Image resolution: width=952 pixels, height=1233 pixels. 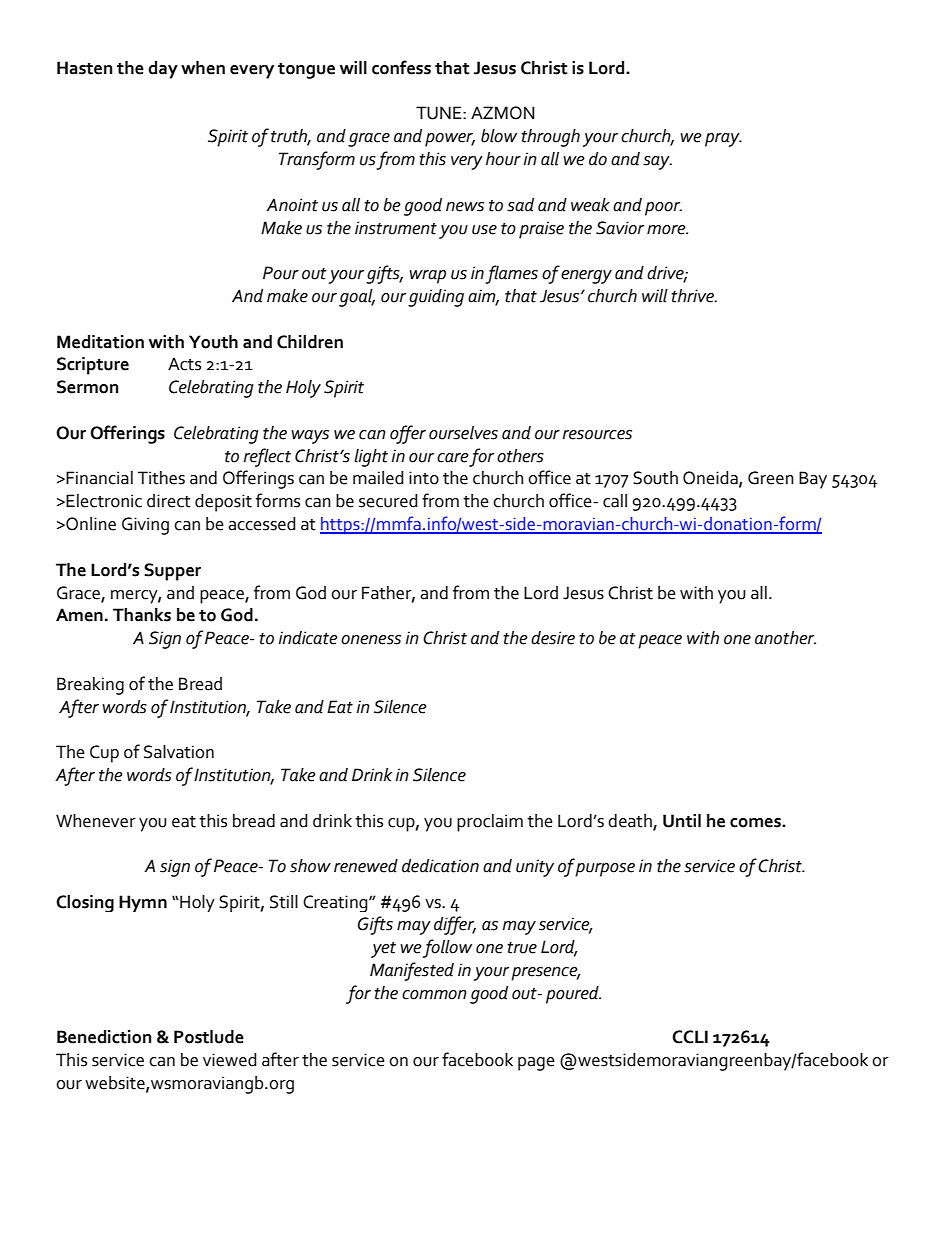 I want to click on Supper, so click(x=172, y=572).
